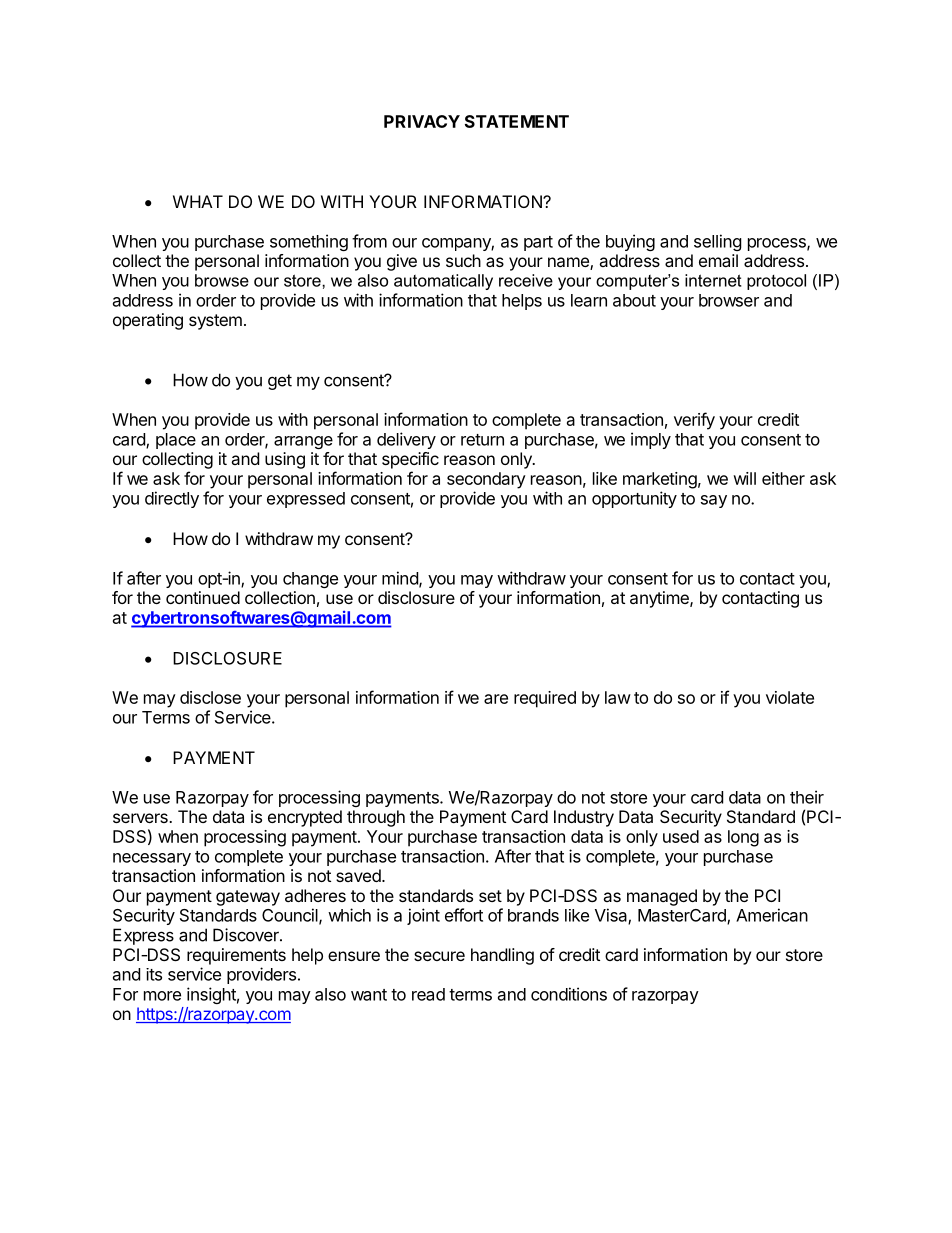 Image resolution: width=952 pixels, height=1233 pixels. Describe the element at coordinates (236, 956) in the screenshot. I see `requirements` at that location.
